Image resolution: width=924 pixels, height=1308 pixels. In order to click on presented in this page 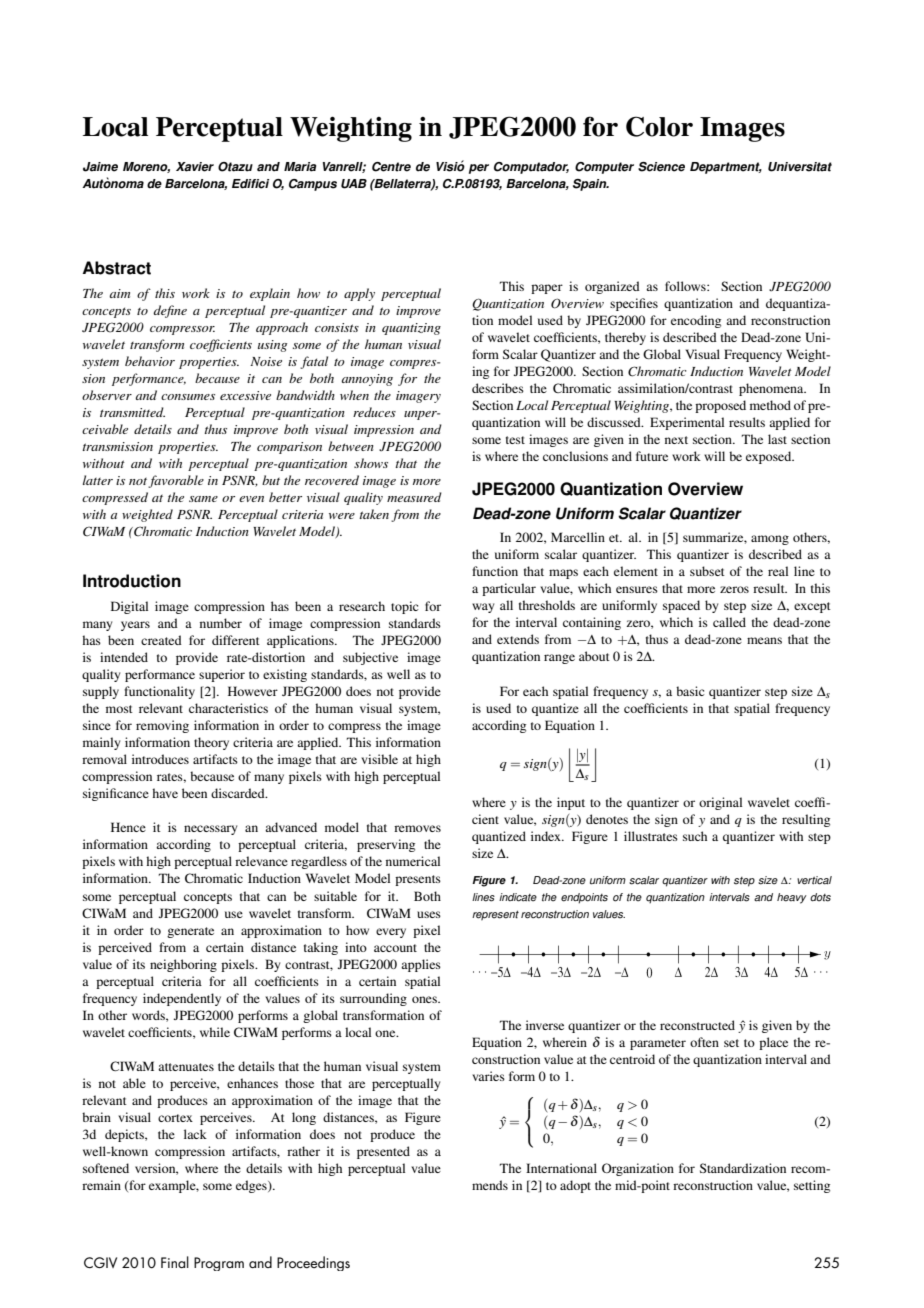, I will do `click(383, 1152)`.
